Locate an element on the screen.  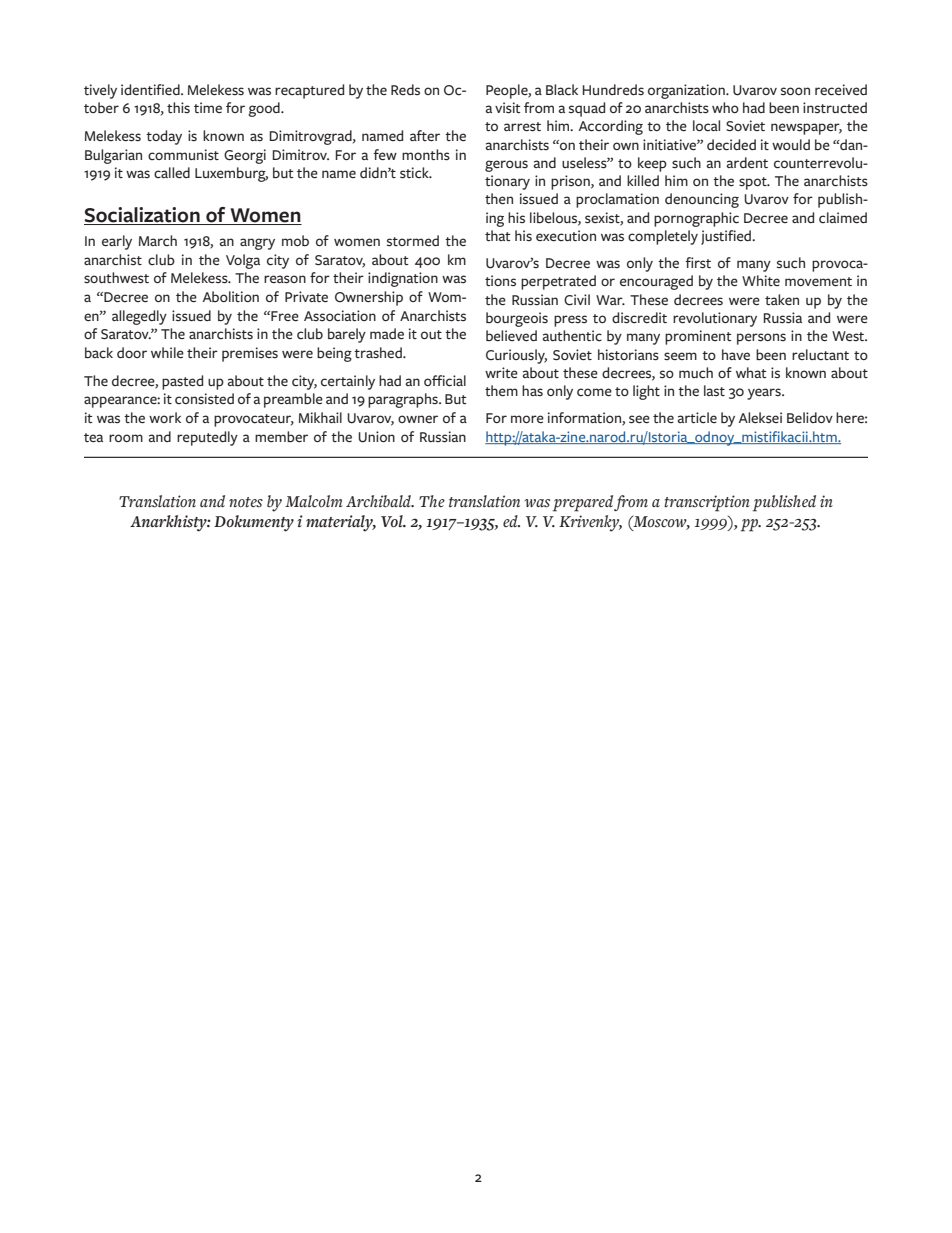
visit is located at coordinates (507, 108).
